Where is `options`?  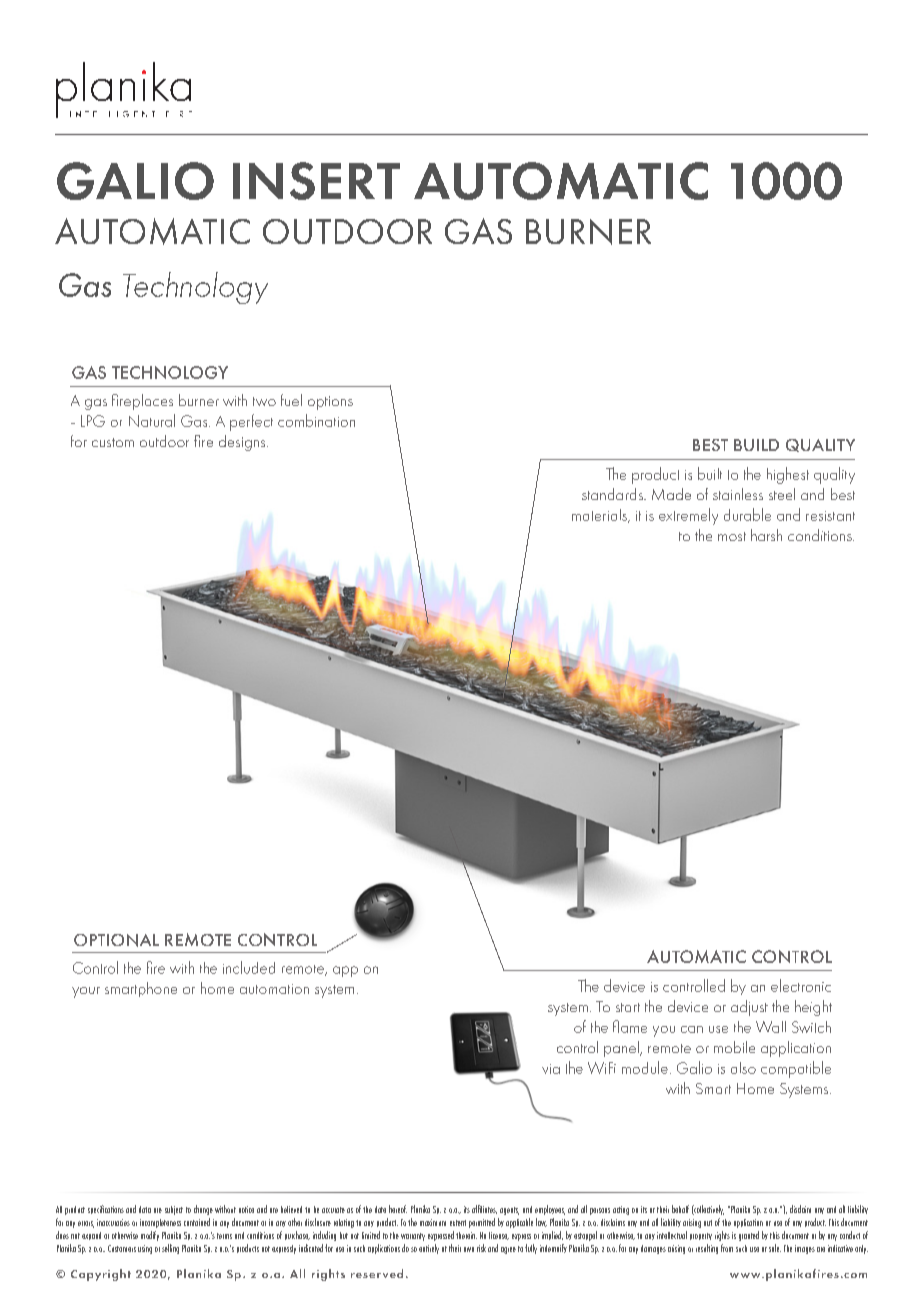
options is located at coordinates (330, 403).
